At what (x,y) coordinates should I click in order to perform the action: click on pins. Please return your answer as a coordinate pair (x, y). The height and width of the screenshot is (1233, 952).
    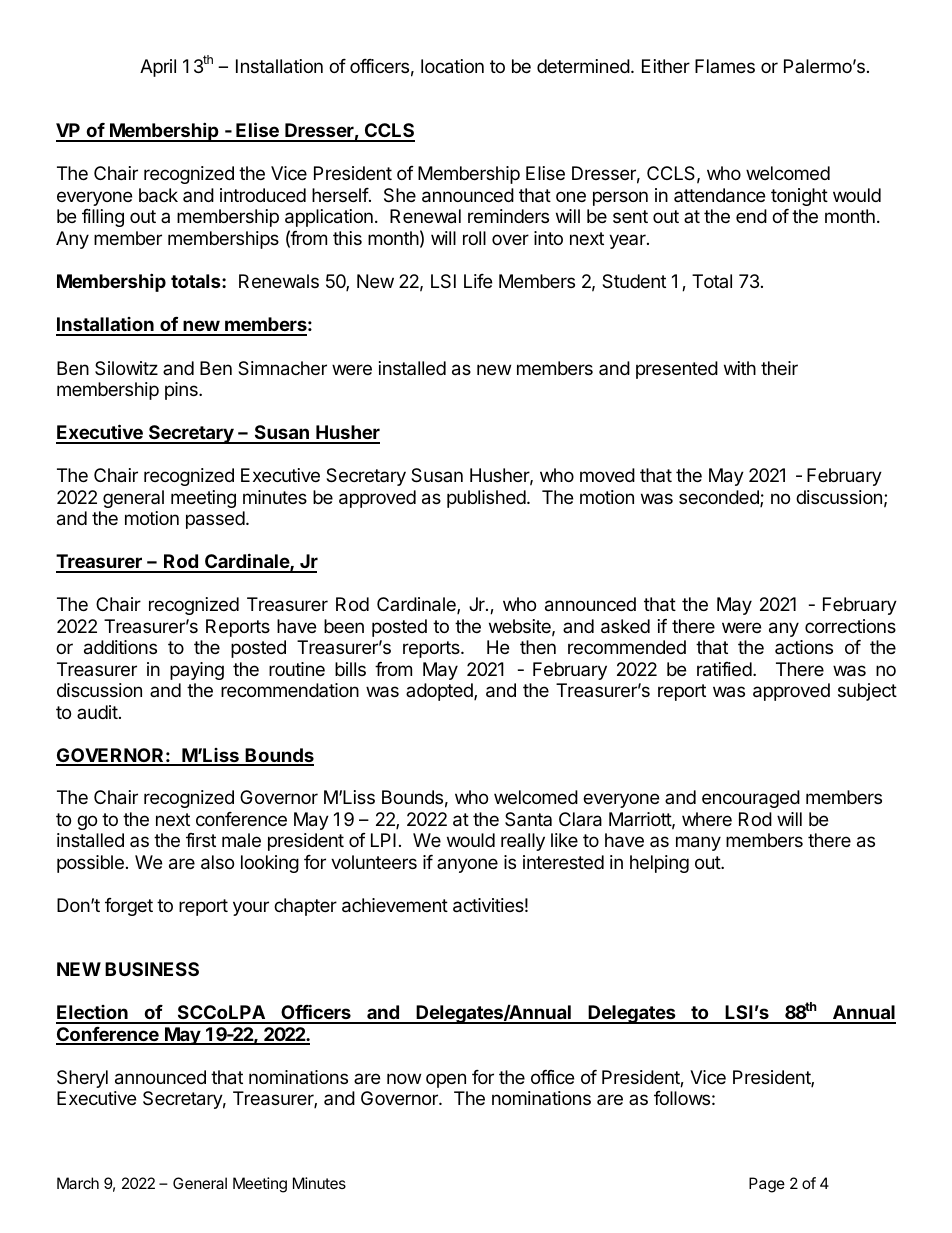
    Looking at the image, I should click on (182, 391).
